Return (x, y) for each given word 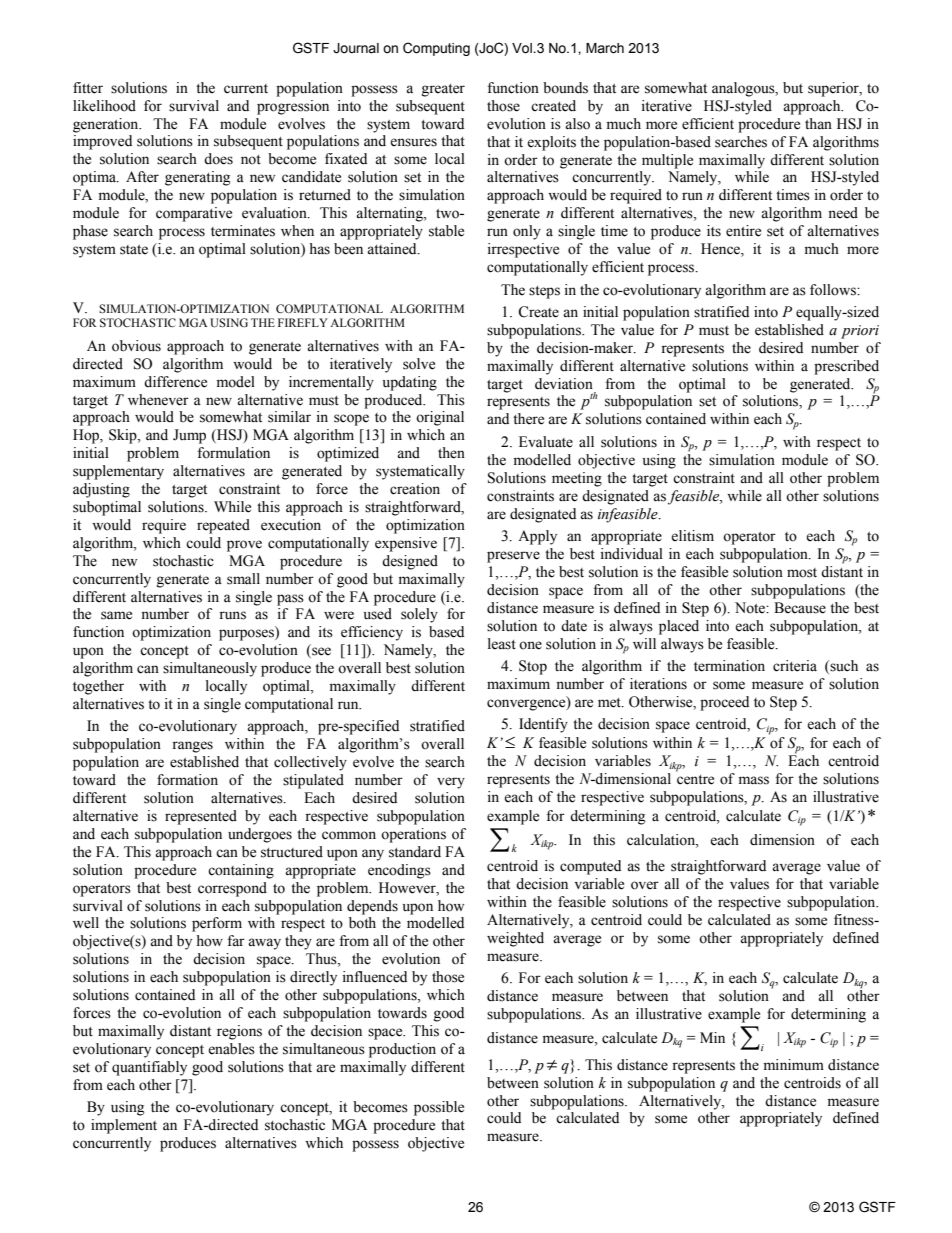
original (440, 418)
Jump (189, 436)
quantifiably (149, 1068)
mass (754, 780)
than (818, 124)
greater (443, 90)
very (451, 783)
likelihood (104, 106)
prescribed (846, 367)
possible (439, 1108)
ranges (192, 747)
